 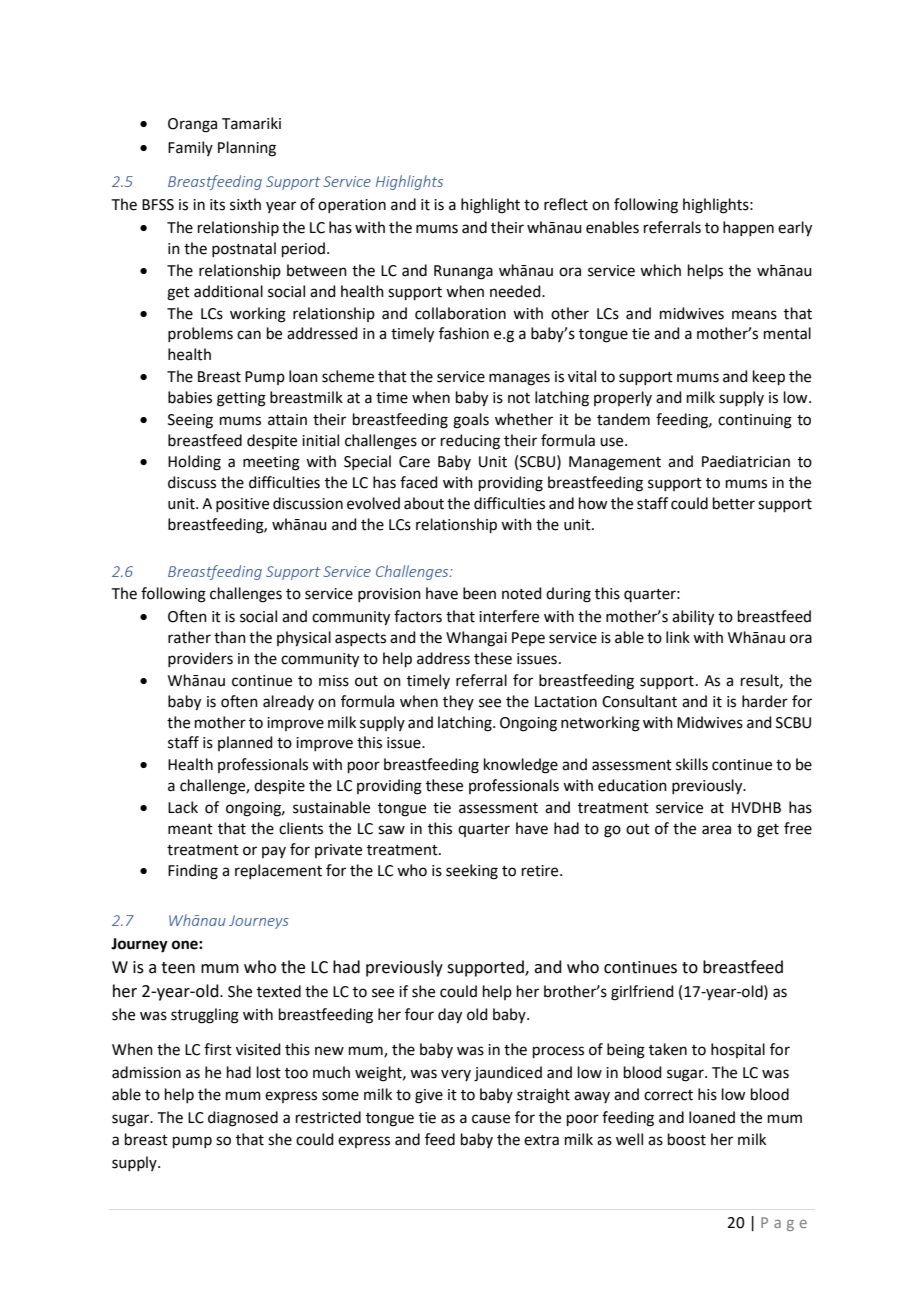 What do you see at coordinates (491, 1119) in the screenshot?
I see `cause` at bounding box center [491, 1119].
